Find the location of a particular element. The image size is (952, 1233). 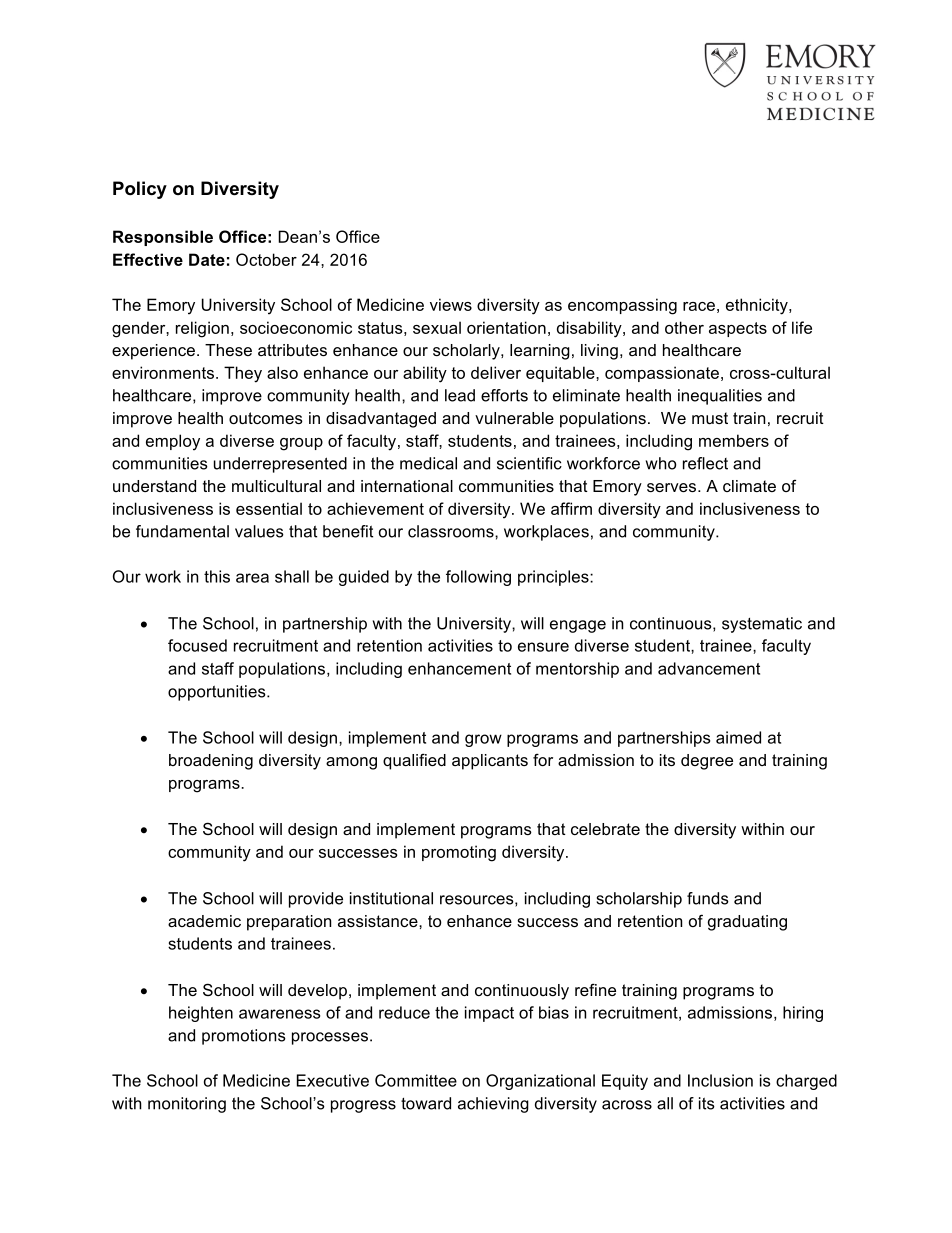

Date is located at coordinates (207, 259).
